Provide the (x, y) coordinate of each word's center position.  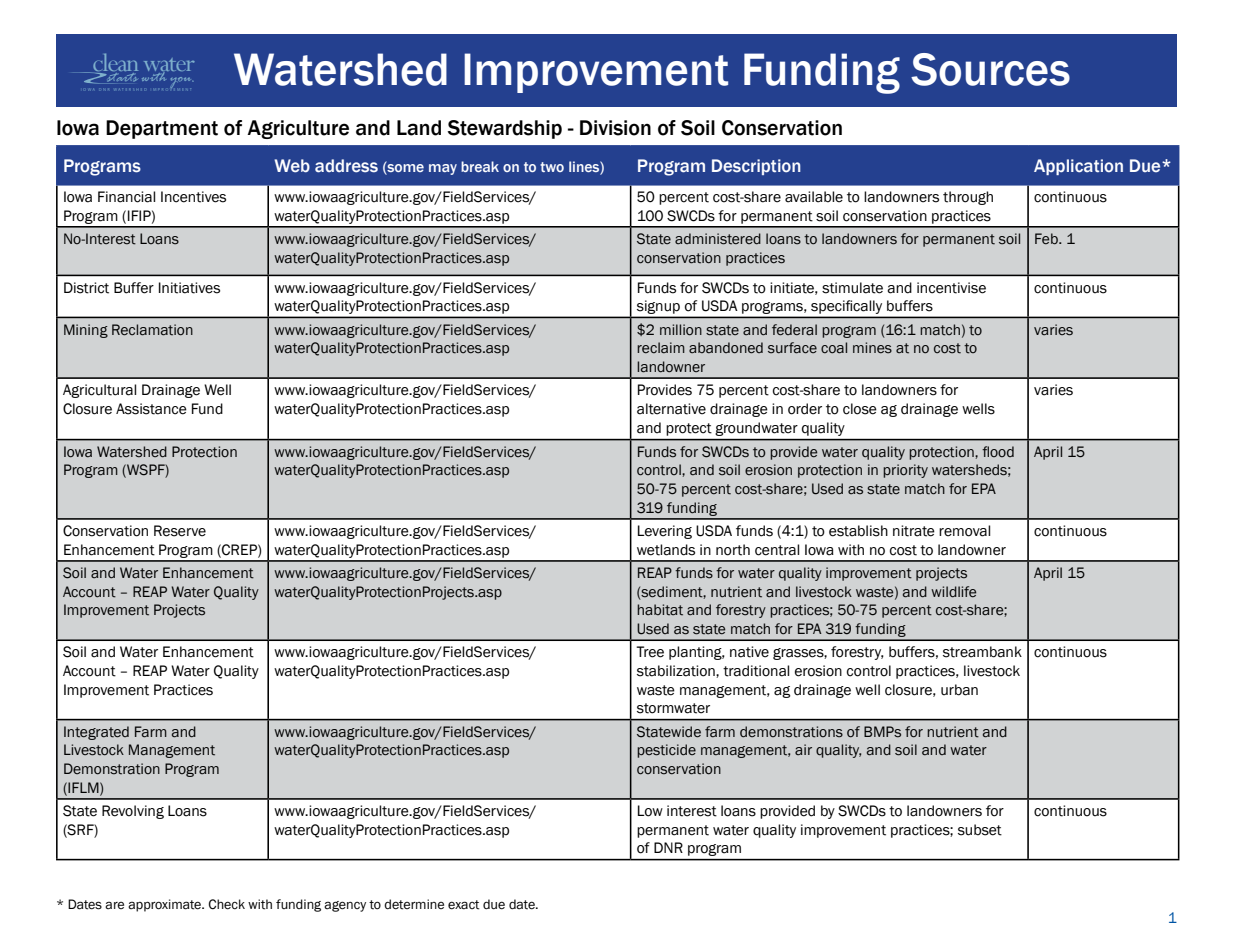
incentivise (951, 288)
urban (959, 690)
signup (658, 307)
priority (905, 471)
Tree (650, 652)
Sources (990, 69)
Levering (665, 532)
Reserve (180, 531)
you (181, 82)
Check (226, 904)
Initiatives (189, 288)
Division (615, 128)
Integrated (96, 733)
